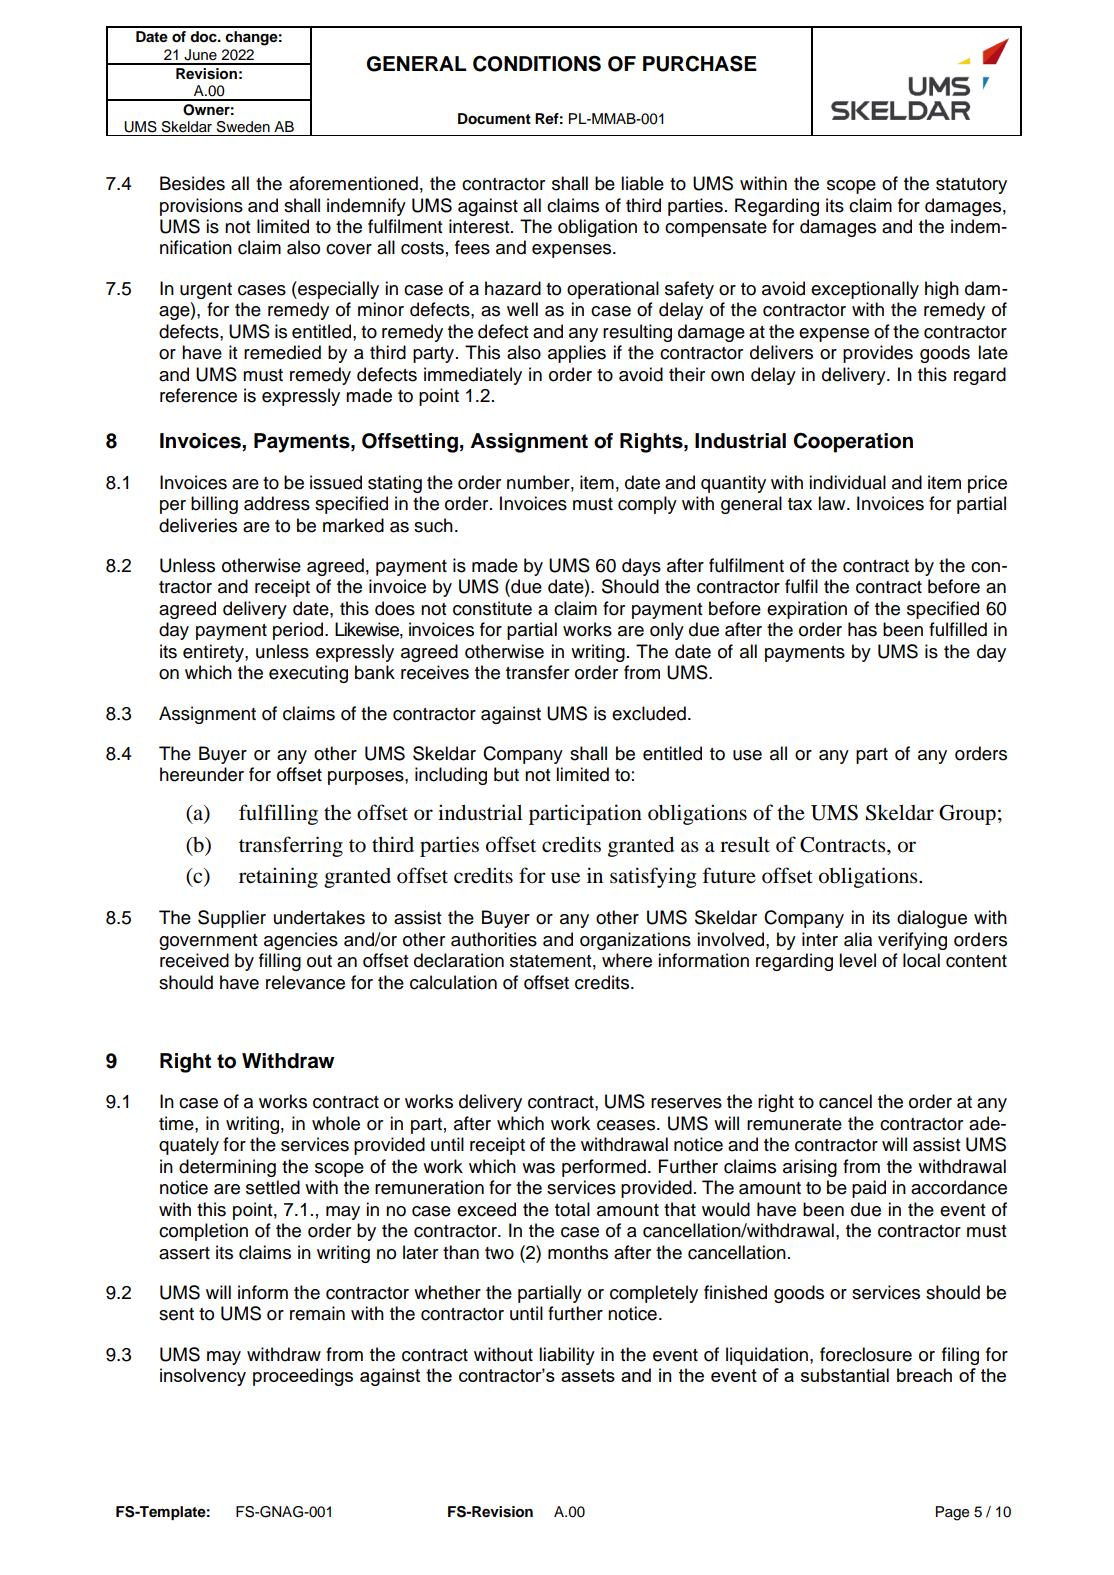 The image size is (1114, 1575). I want to click on CONDITIONS, so click(537, 63).
